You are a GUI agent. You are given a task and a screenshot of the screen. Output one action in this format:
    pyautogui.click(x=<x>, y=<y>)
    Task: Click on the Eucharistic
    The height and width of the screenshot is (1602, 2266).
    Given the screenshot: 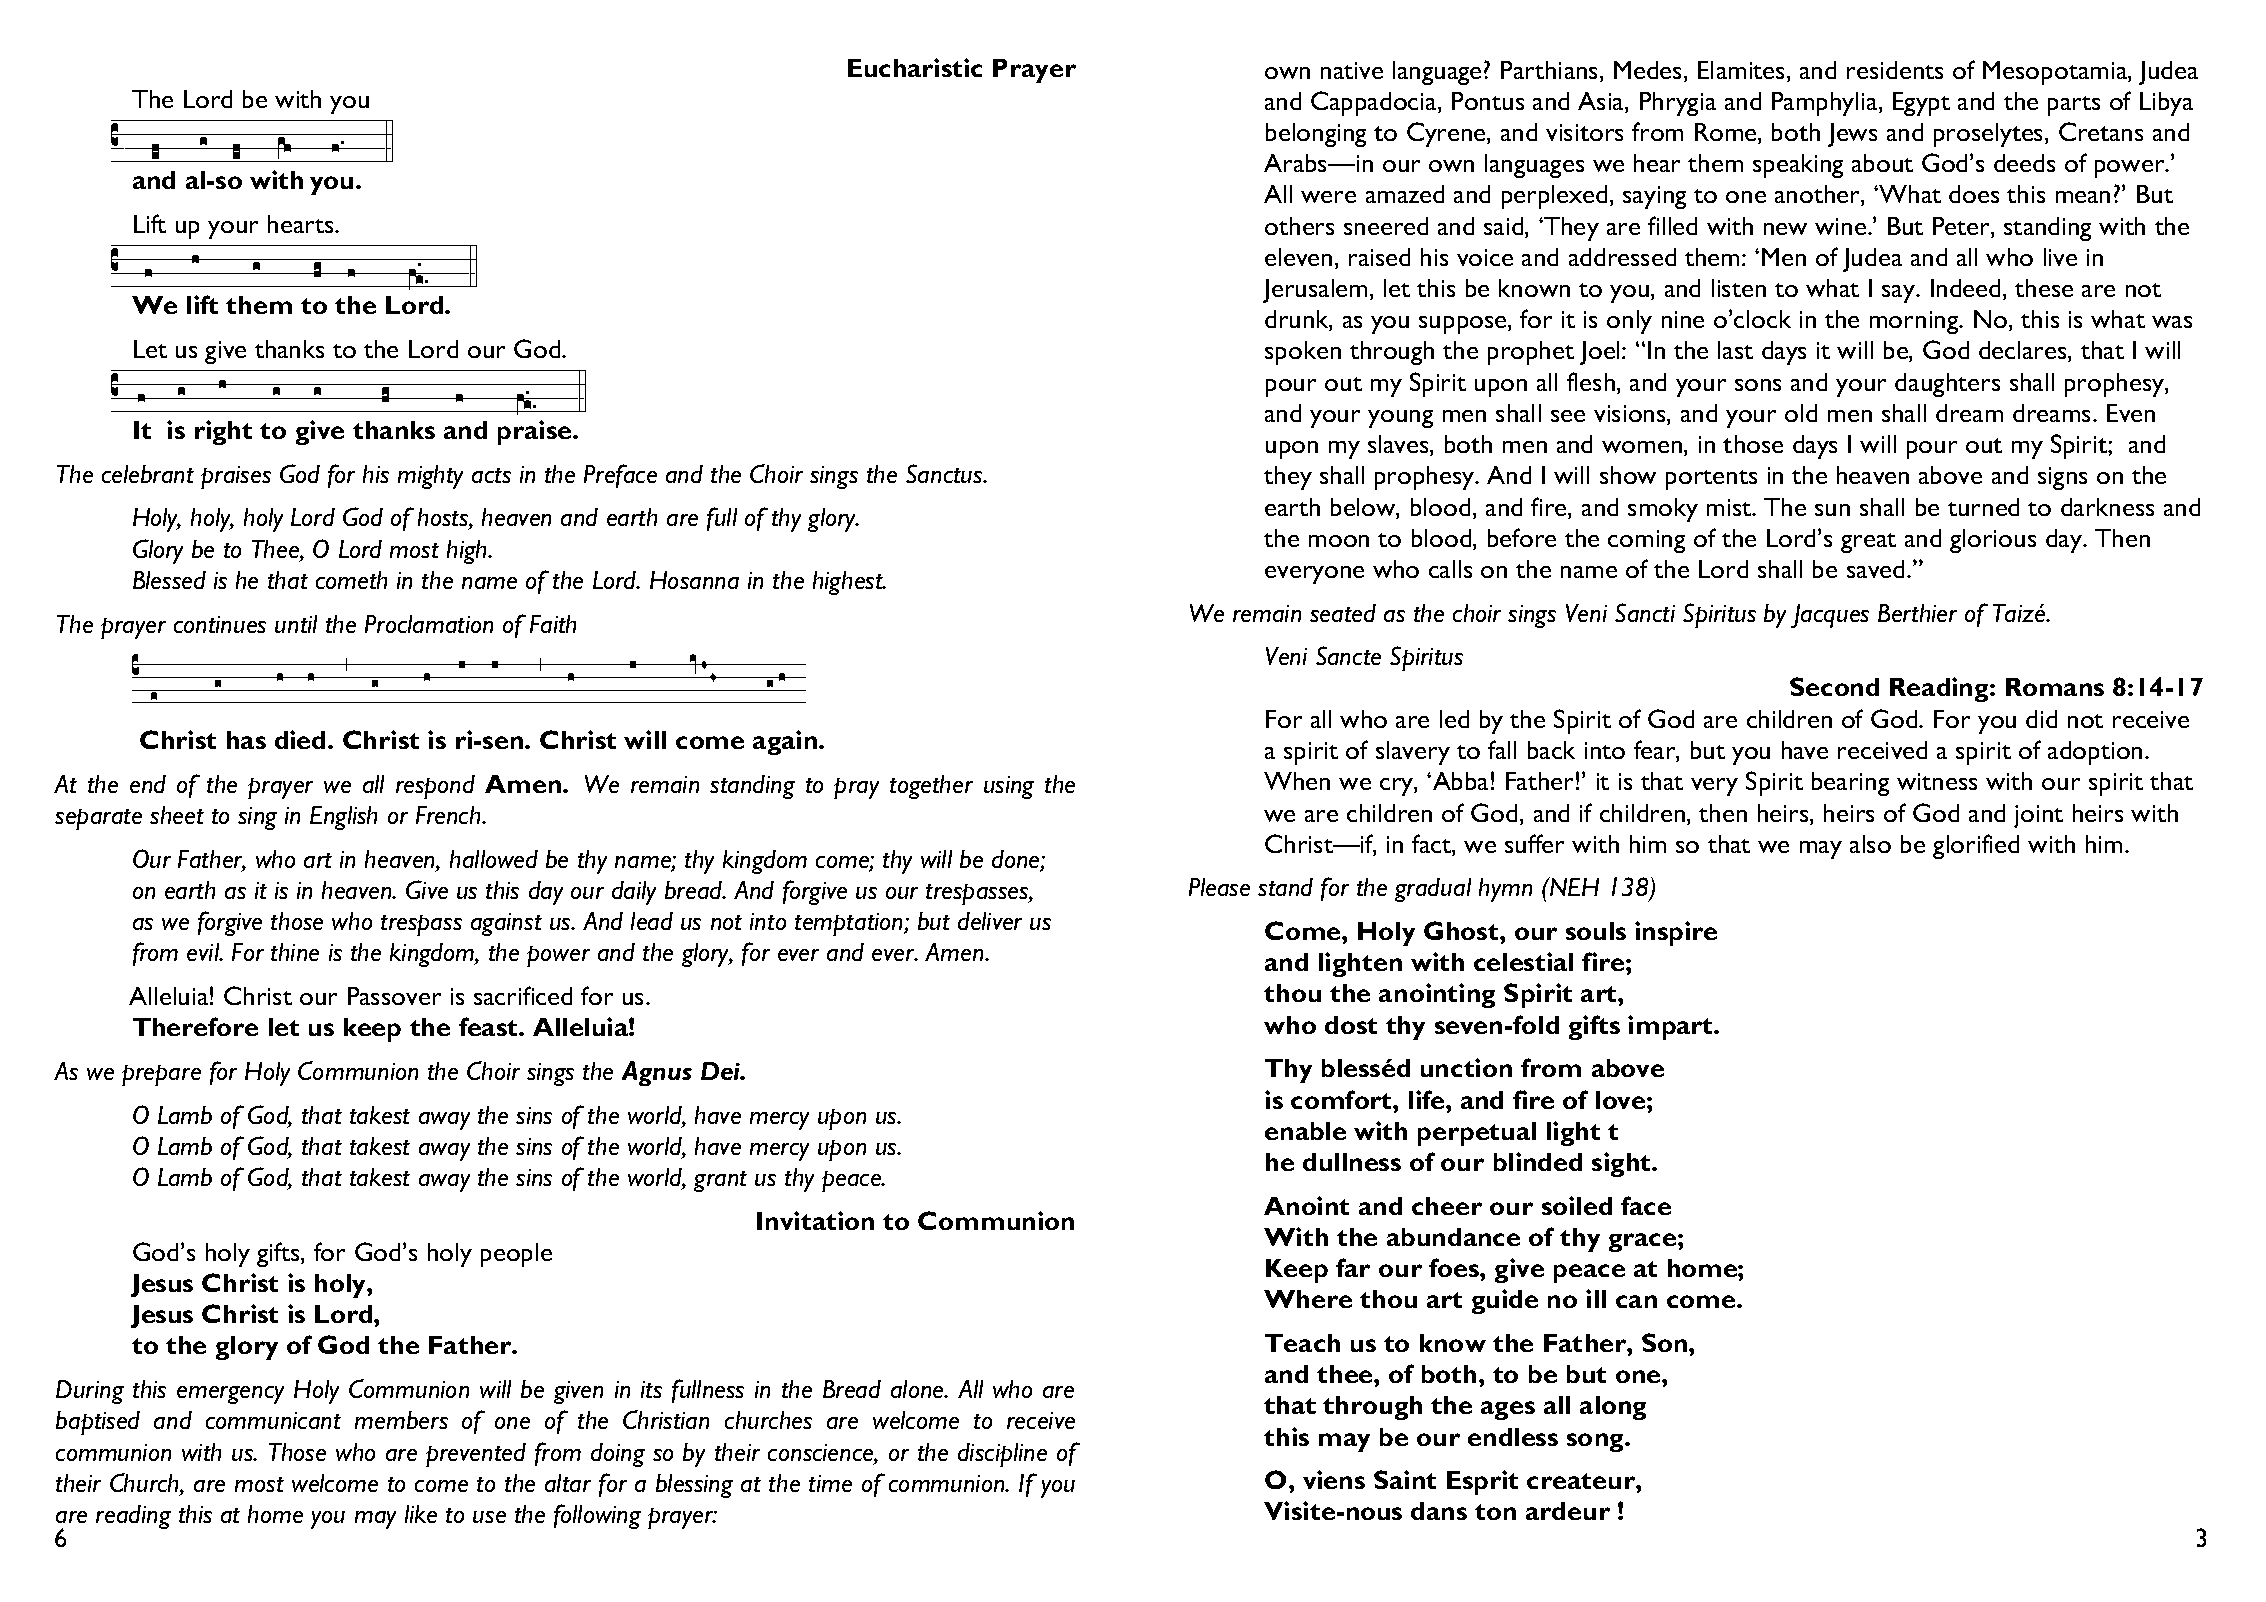 What is the action you would take?
    pyautogui.click(x=915, y=67)
